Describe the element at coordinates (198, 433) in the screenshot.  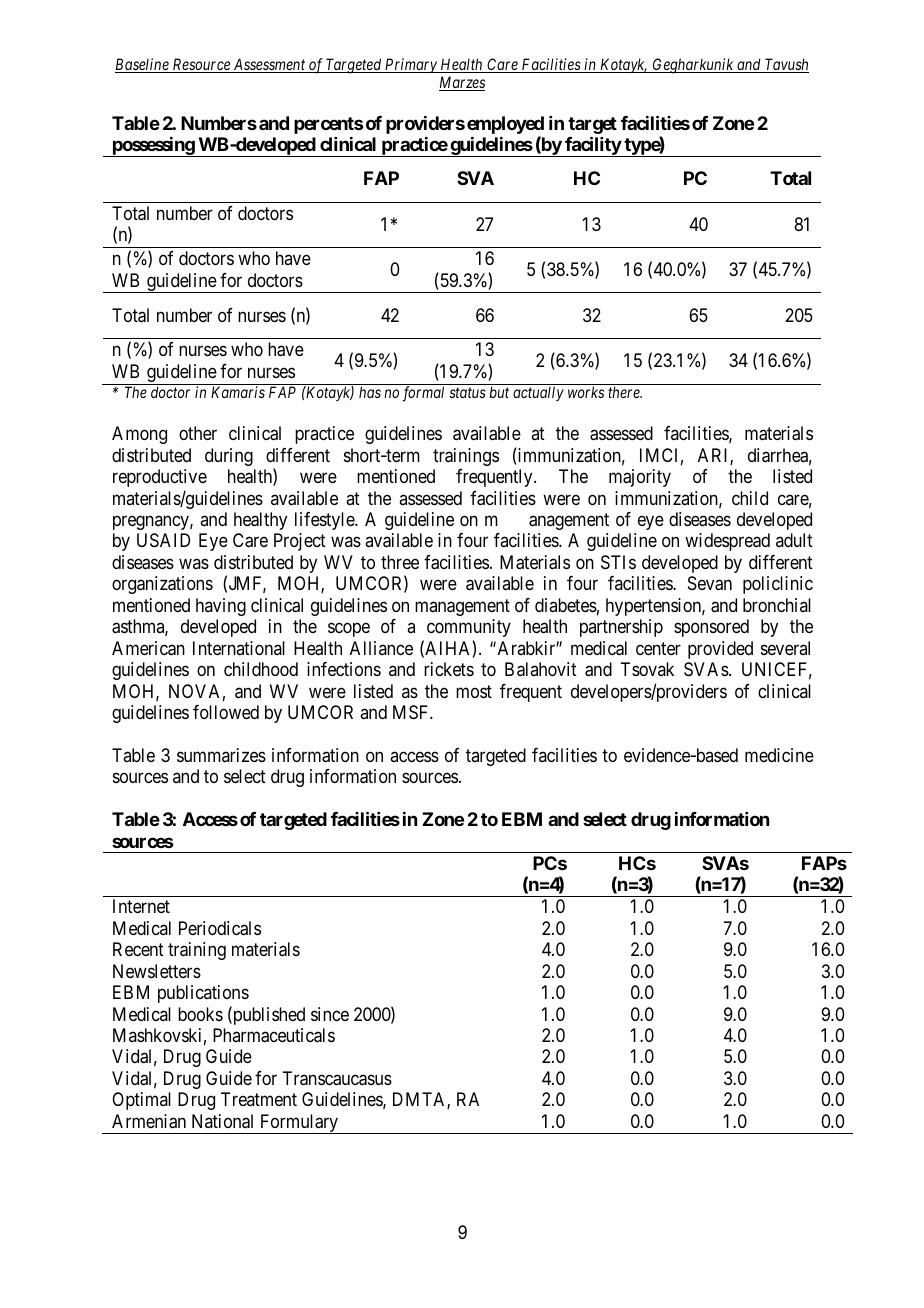
I see `other` at that location.
